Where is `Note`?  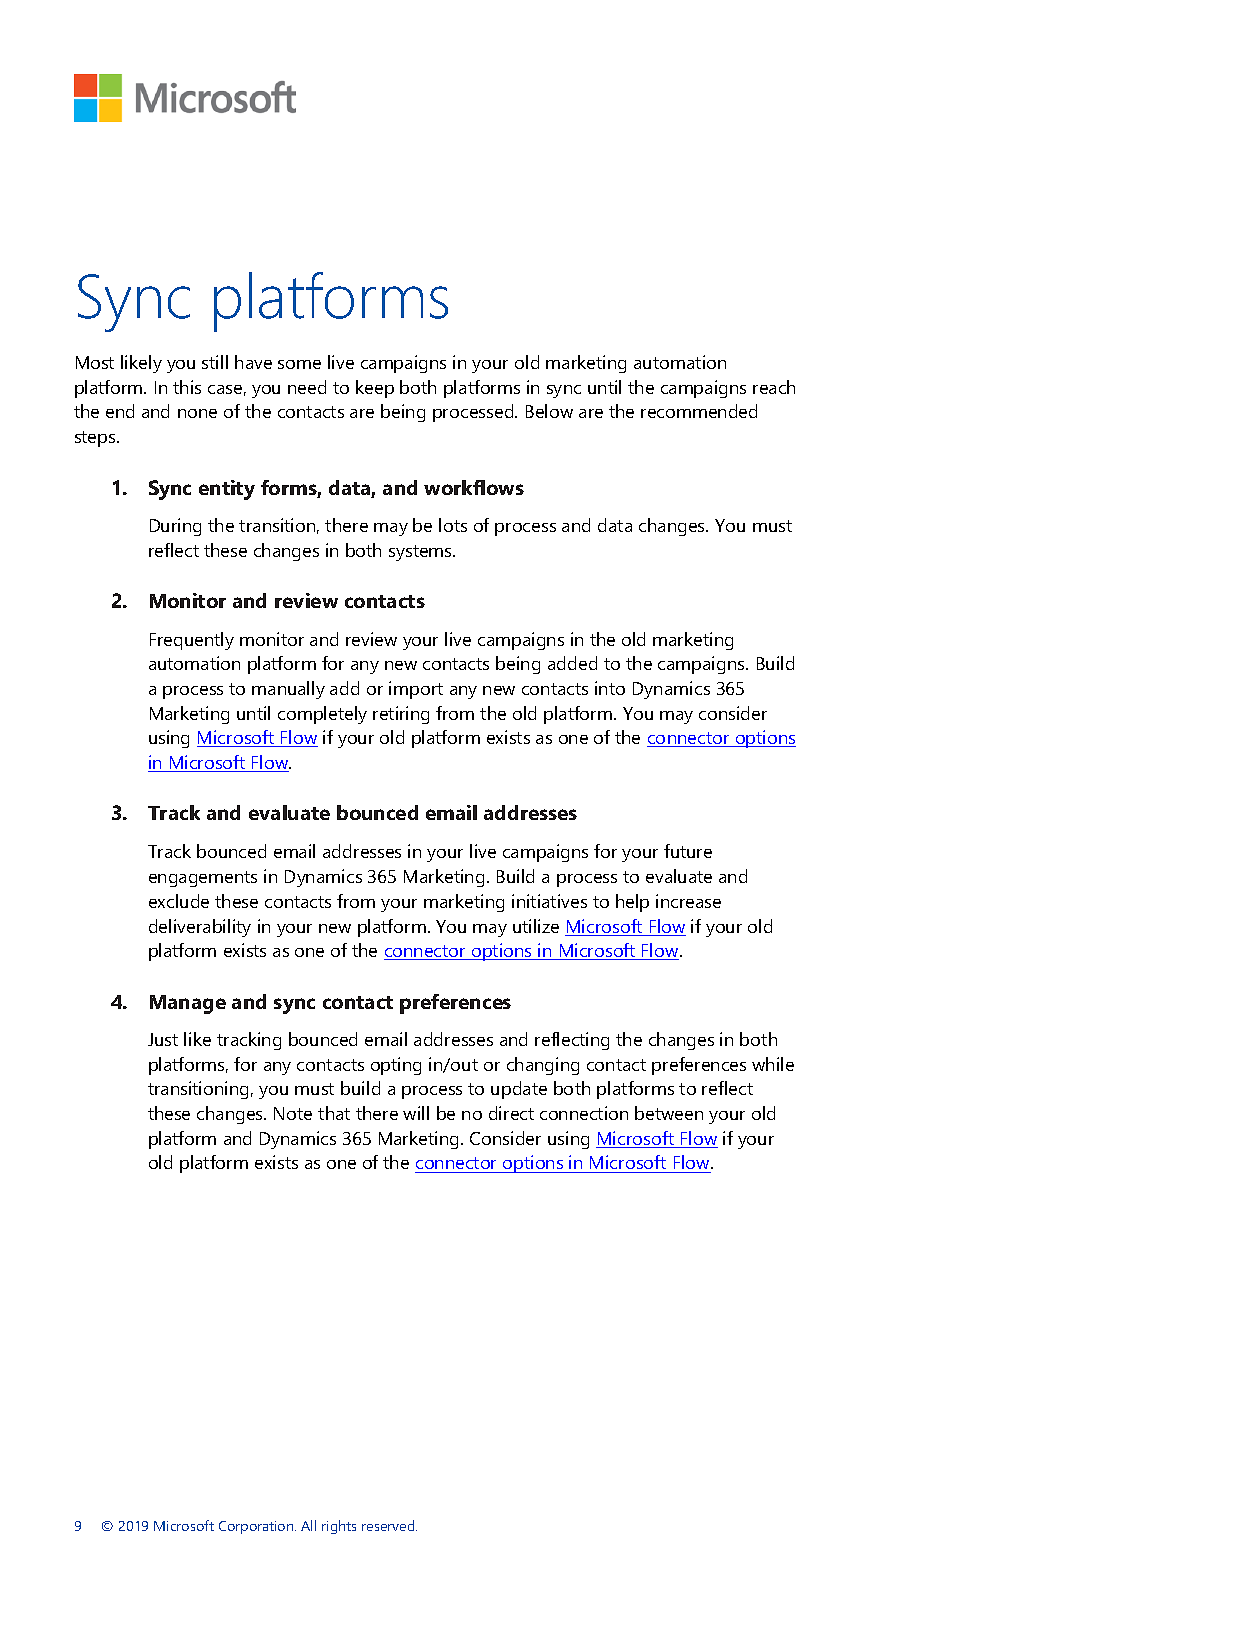
Note is located at coordinates (293, 1113).
